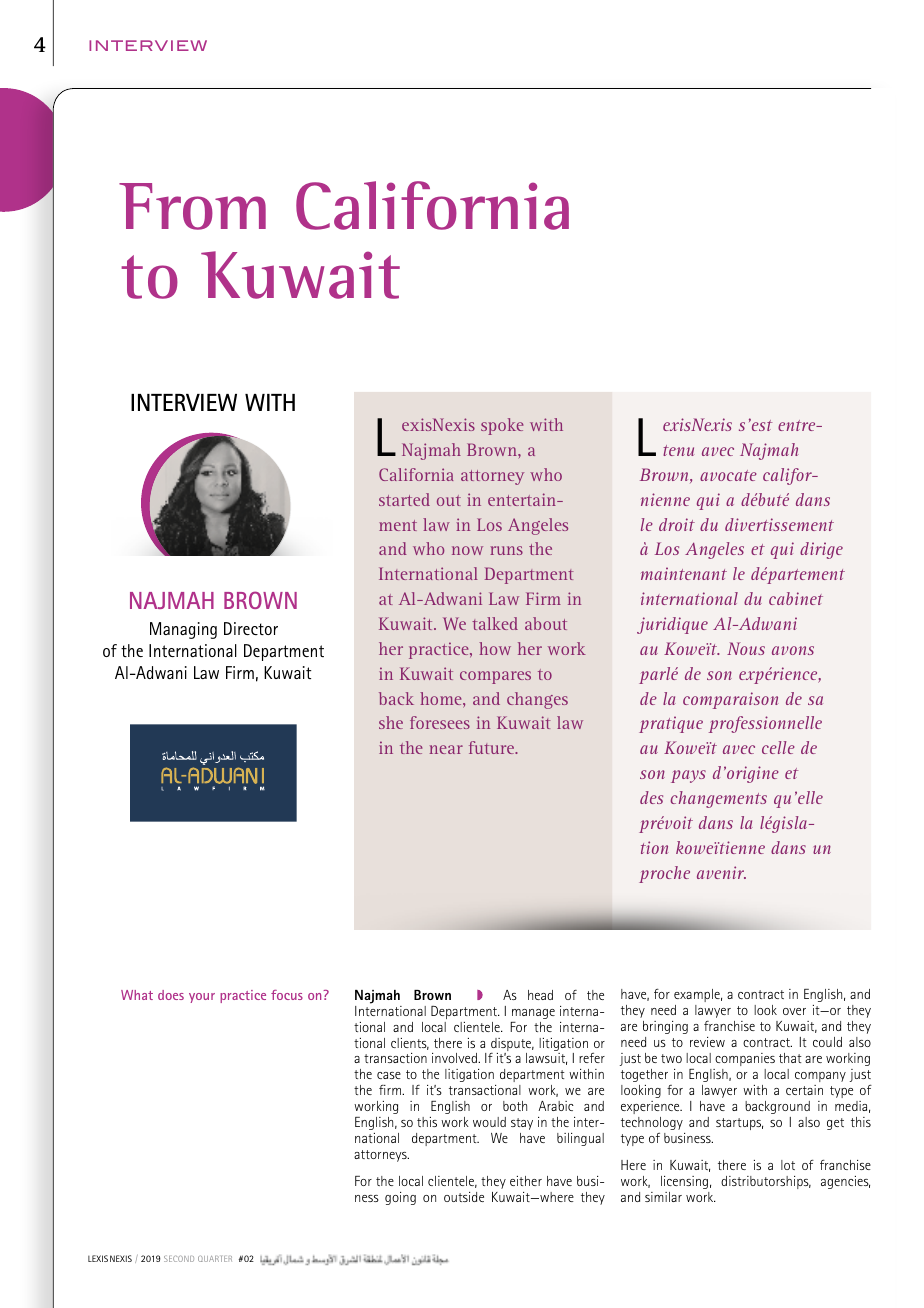  Describe the element at coordinates (677, 524) in the image. I see `droit` at that location.
